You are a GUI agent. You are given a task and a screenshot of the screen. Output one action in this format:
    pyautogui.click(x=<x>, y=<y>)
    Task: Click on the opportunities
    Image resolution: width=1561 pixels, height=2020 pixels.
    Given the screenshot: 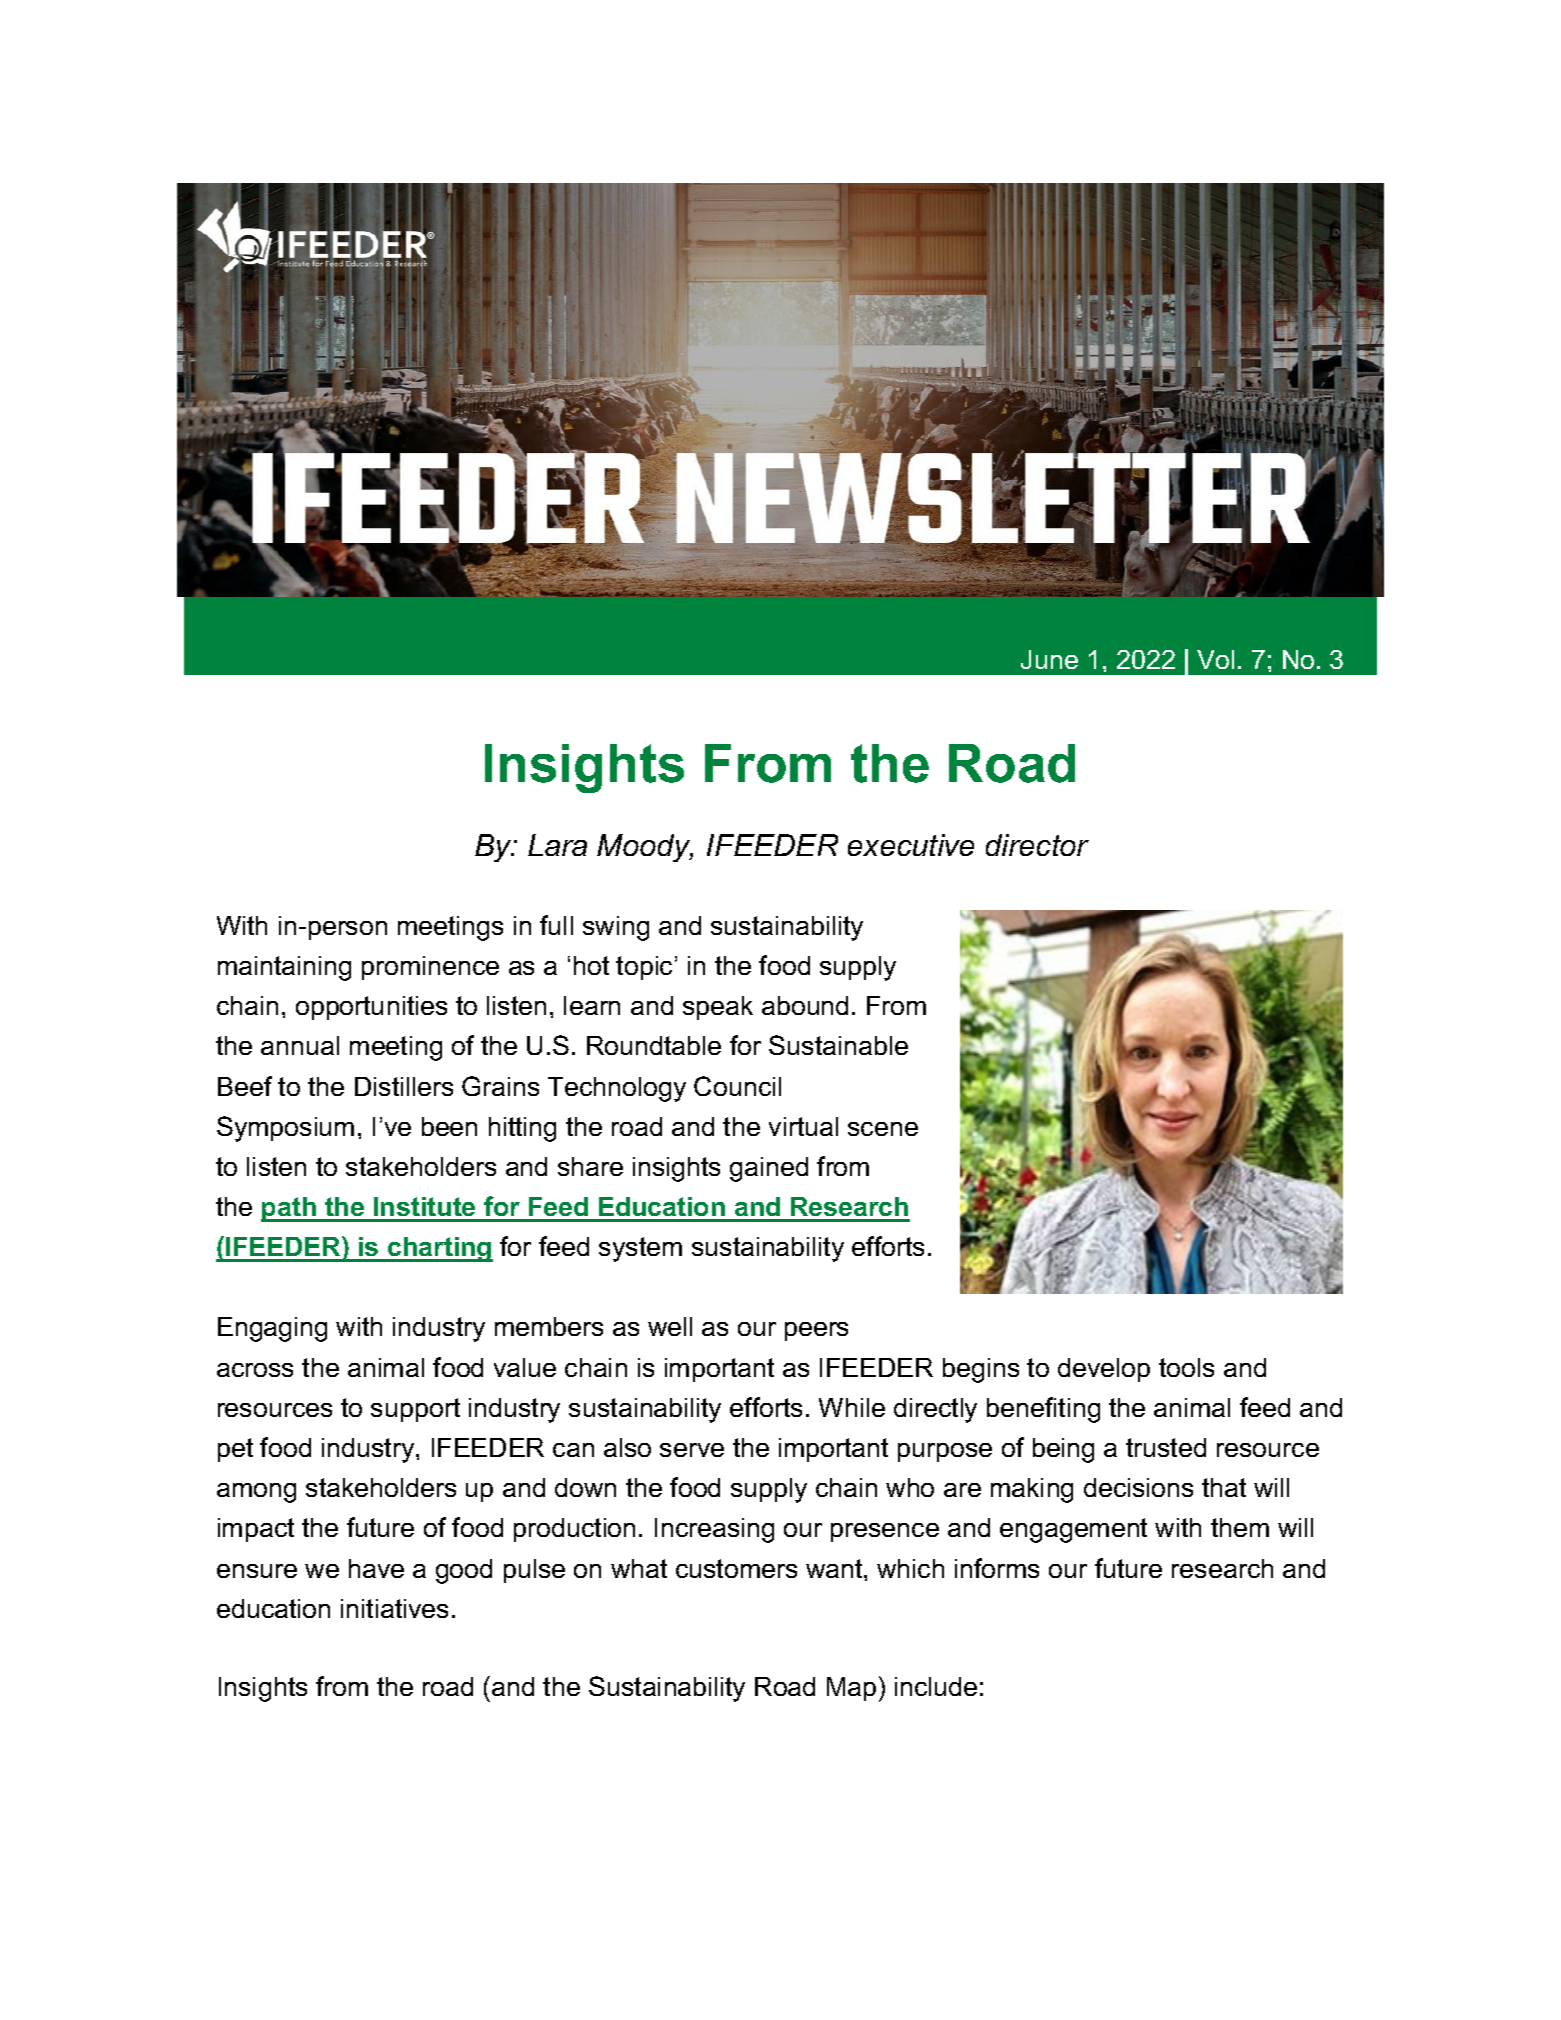 What is the action you would take?
    pyautogui.click(x=371, y=1008)
